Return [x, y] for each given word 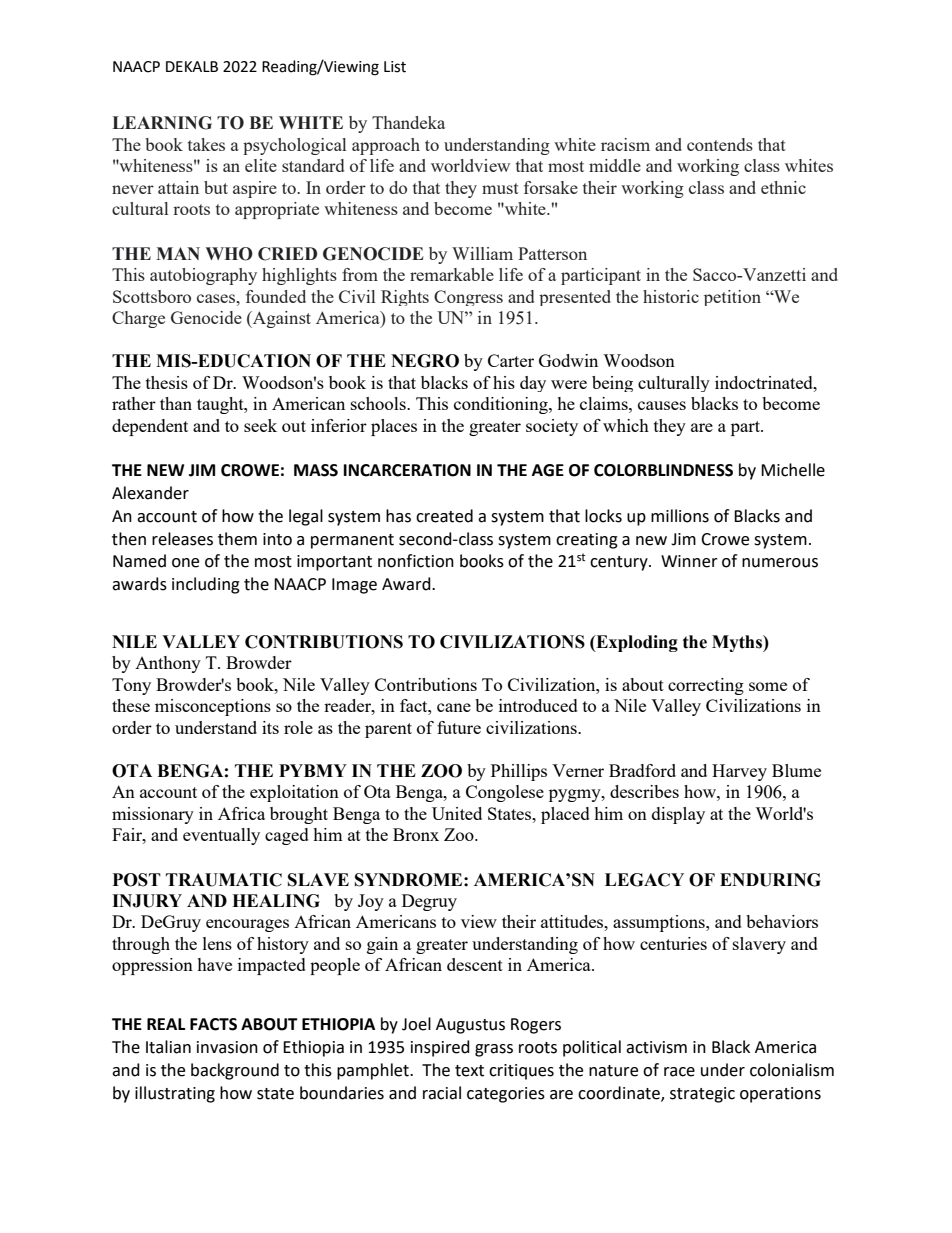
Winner [689, 561]
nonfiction [416, 561]
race [679, 1072]
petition [732, 298]
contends [720, 144]
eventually [221, 836]
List [395, 67]
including [206, 585]
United [457, 813]
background [235, 1071]
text [469, 1071]
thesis [167, 382]
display [678, 815]
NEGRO [425, 361]
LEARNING [162, 123]
